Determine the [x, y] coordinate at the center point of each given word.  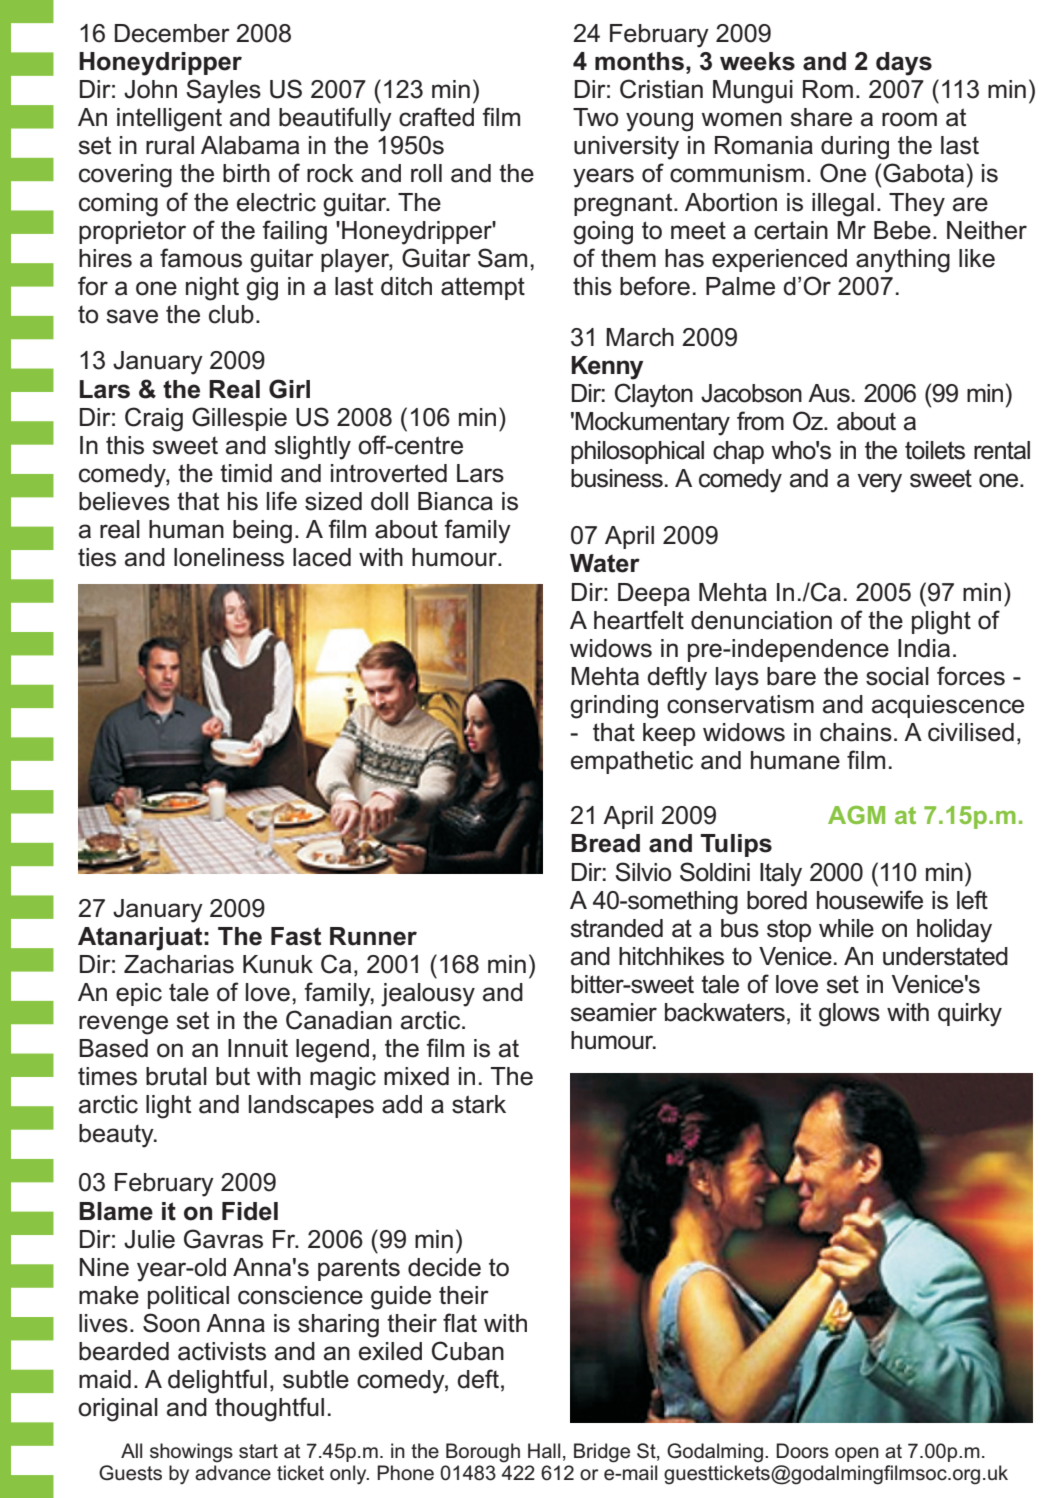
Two [595, 117]
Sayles [223, 91]
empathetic [632, 762]
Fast [296, 936]
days [904, 64]
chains [856, 732]
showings [191, 1453]
